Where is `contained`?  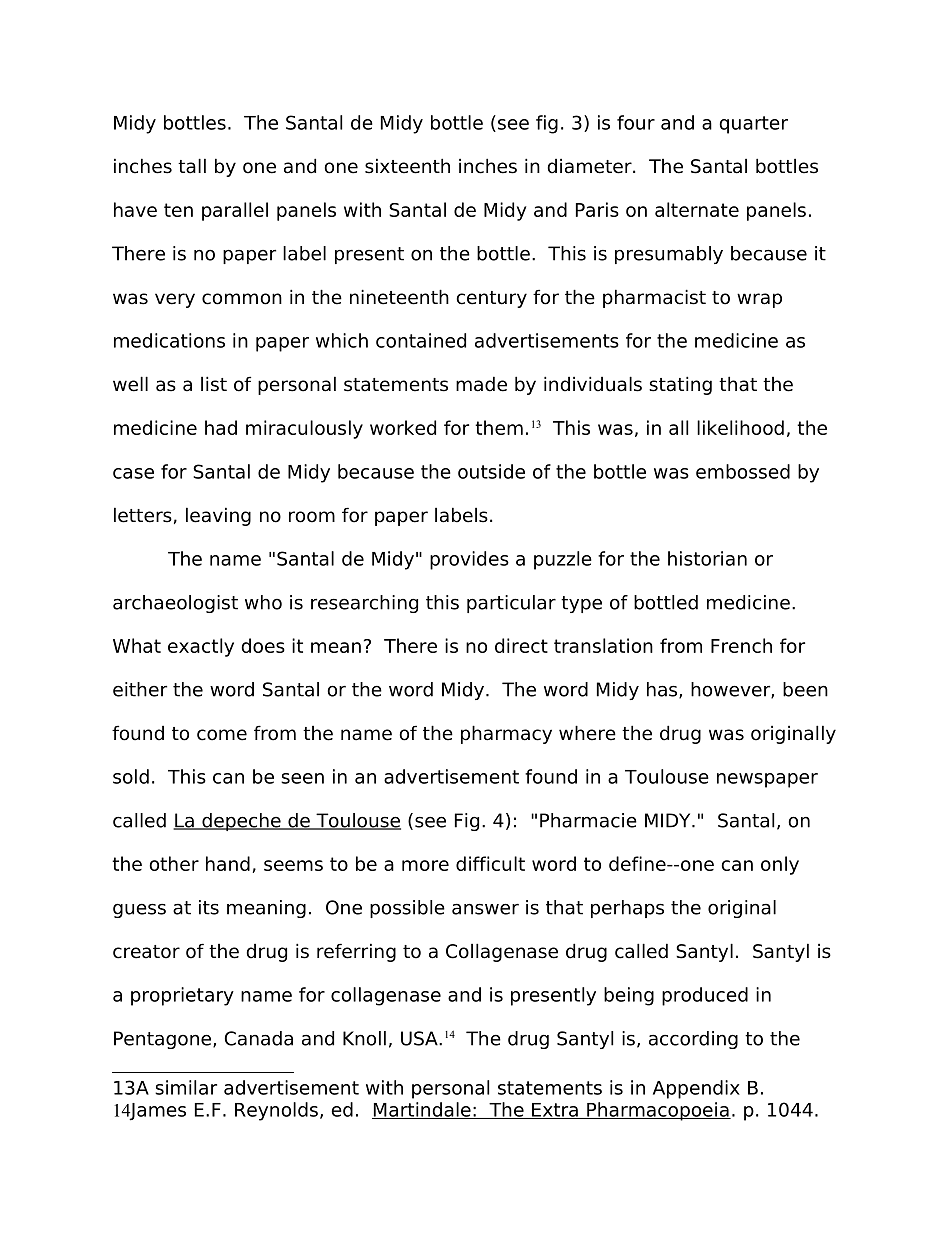
contained is located at coordinates (421, 340).
